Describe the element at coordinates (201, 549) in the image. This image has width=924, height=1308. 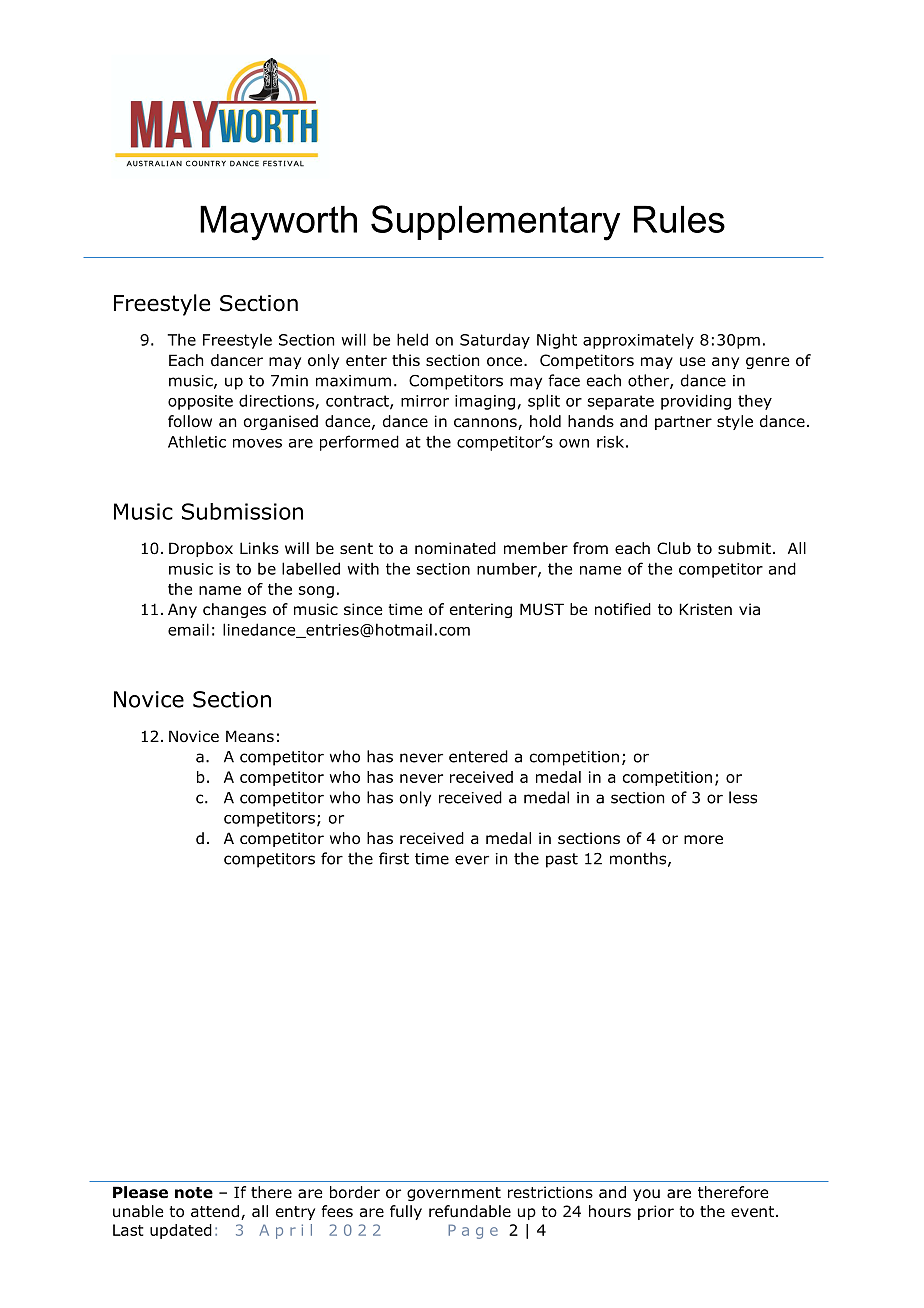
I see `Dropbox` at that location.
